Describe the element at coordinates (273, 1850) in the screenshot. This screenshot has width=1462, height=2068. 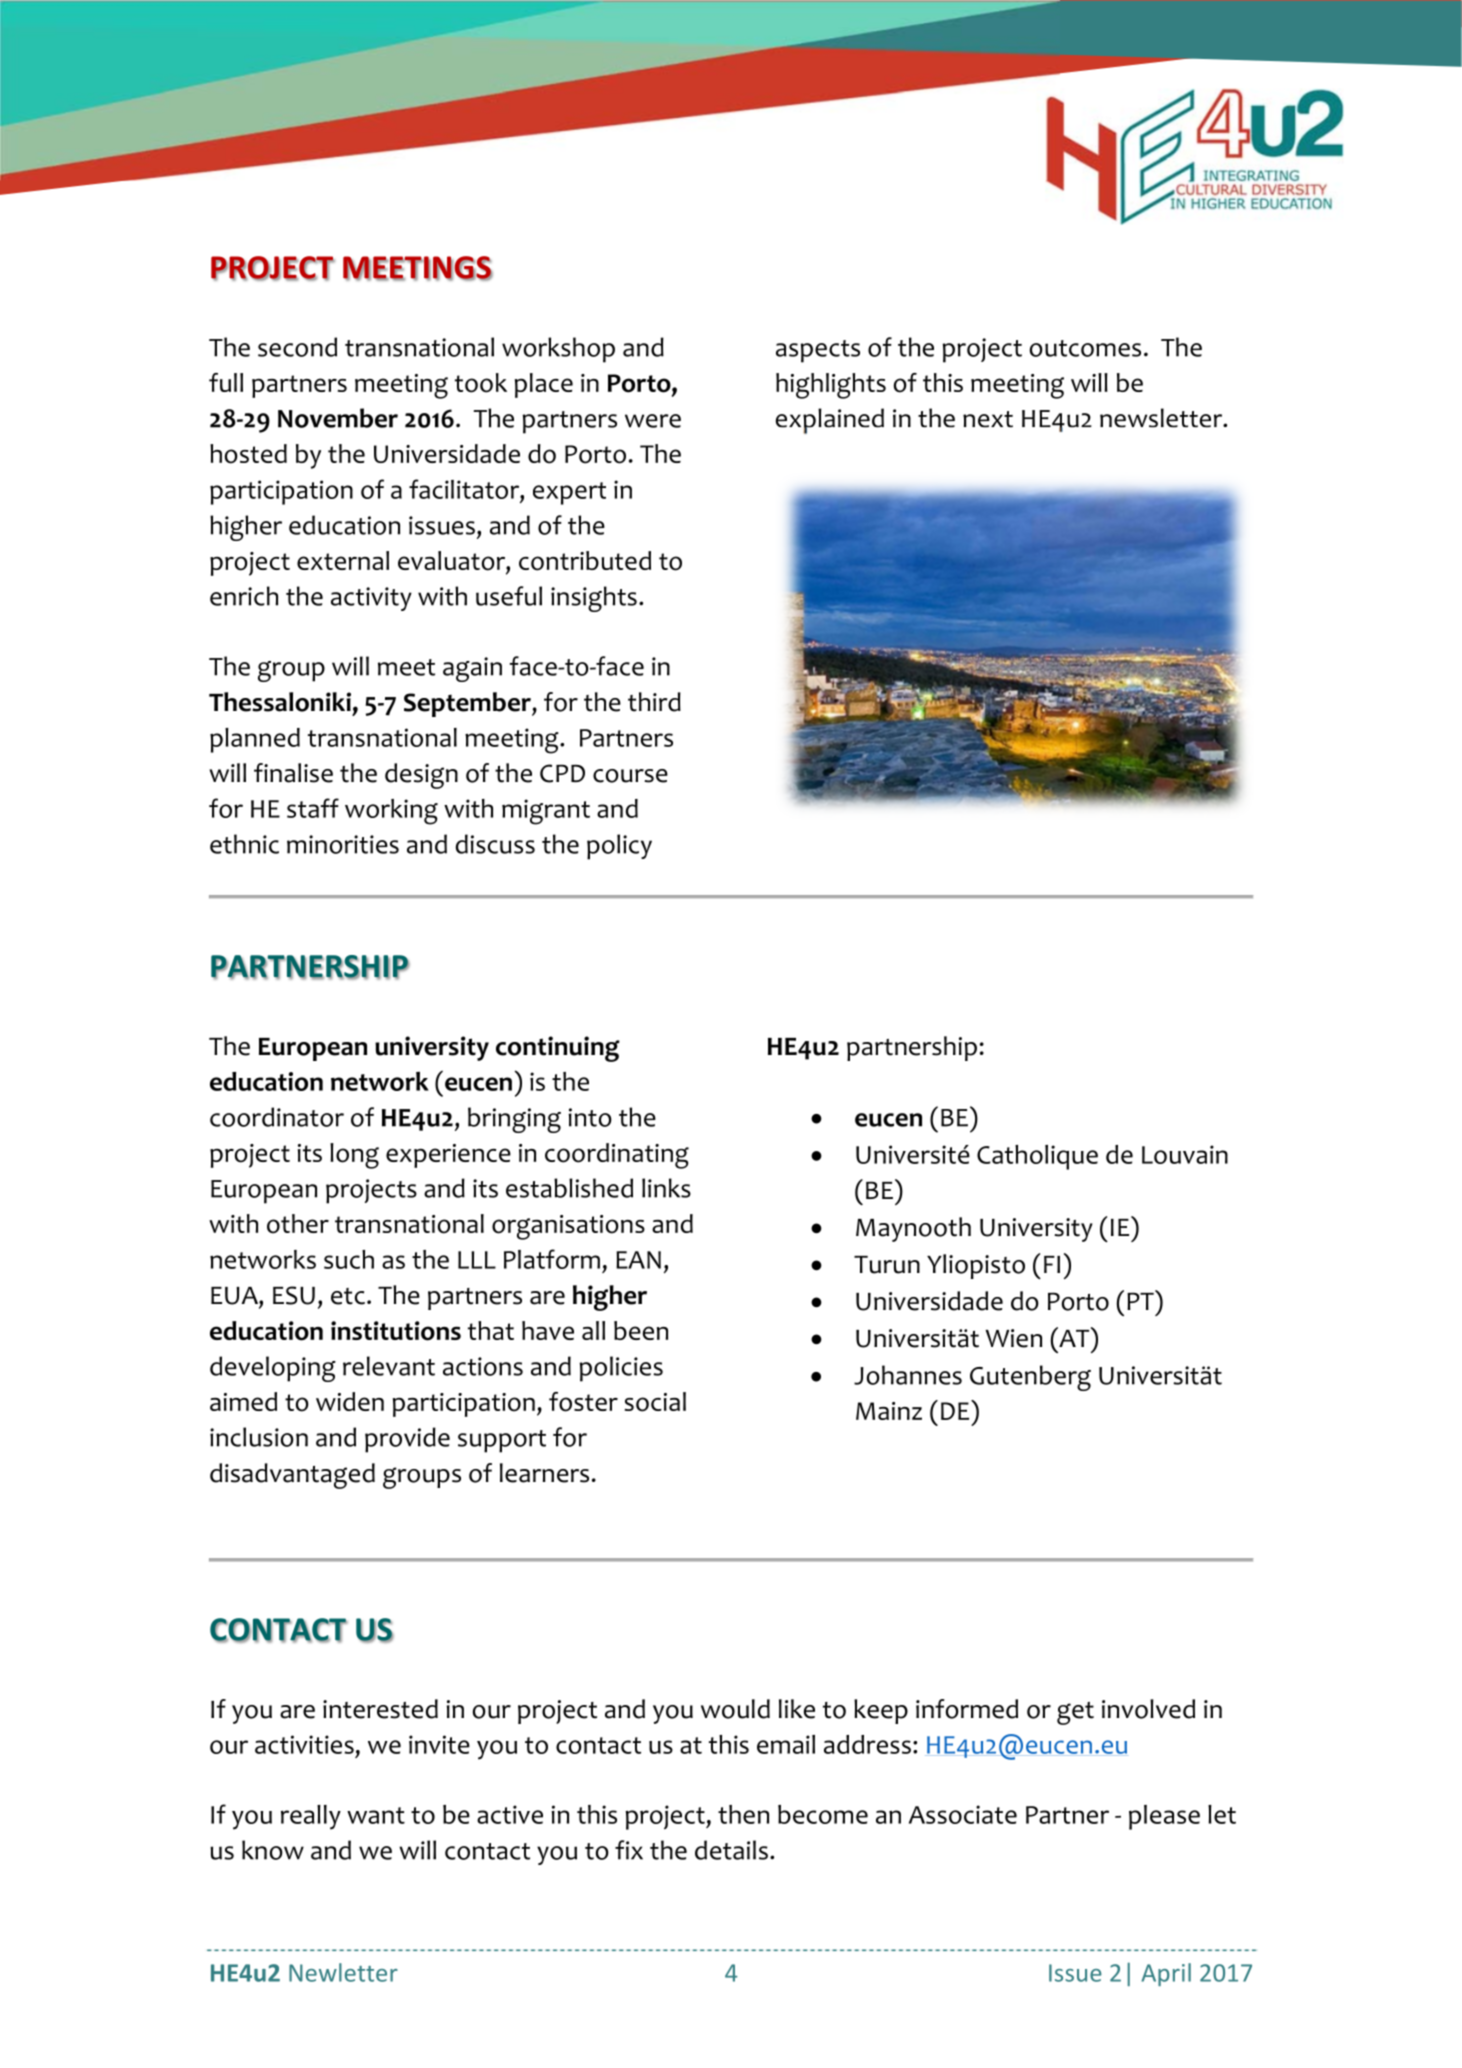
I see `know` at that location.
